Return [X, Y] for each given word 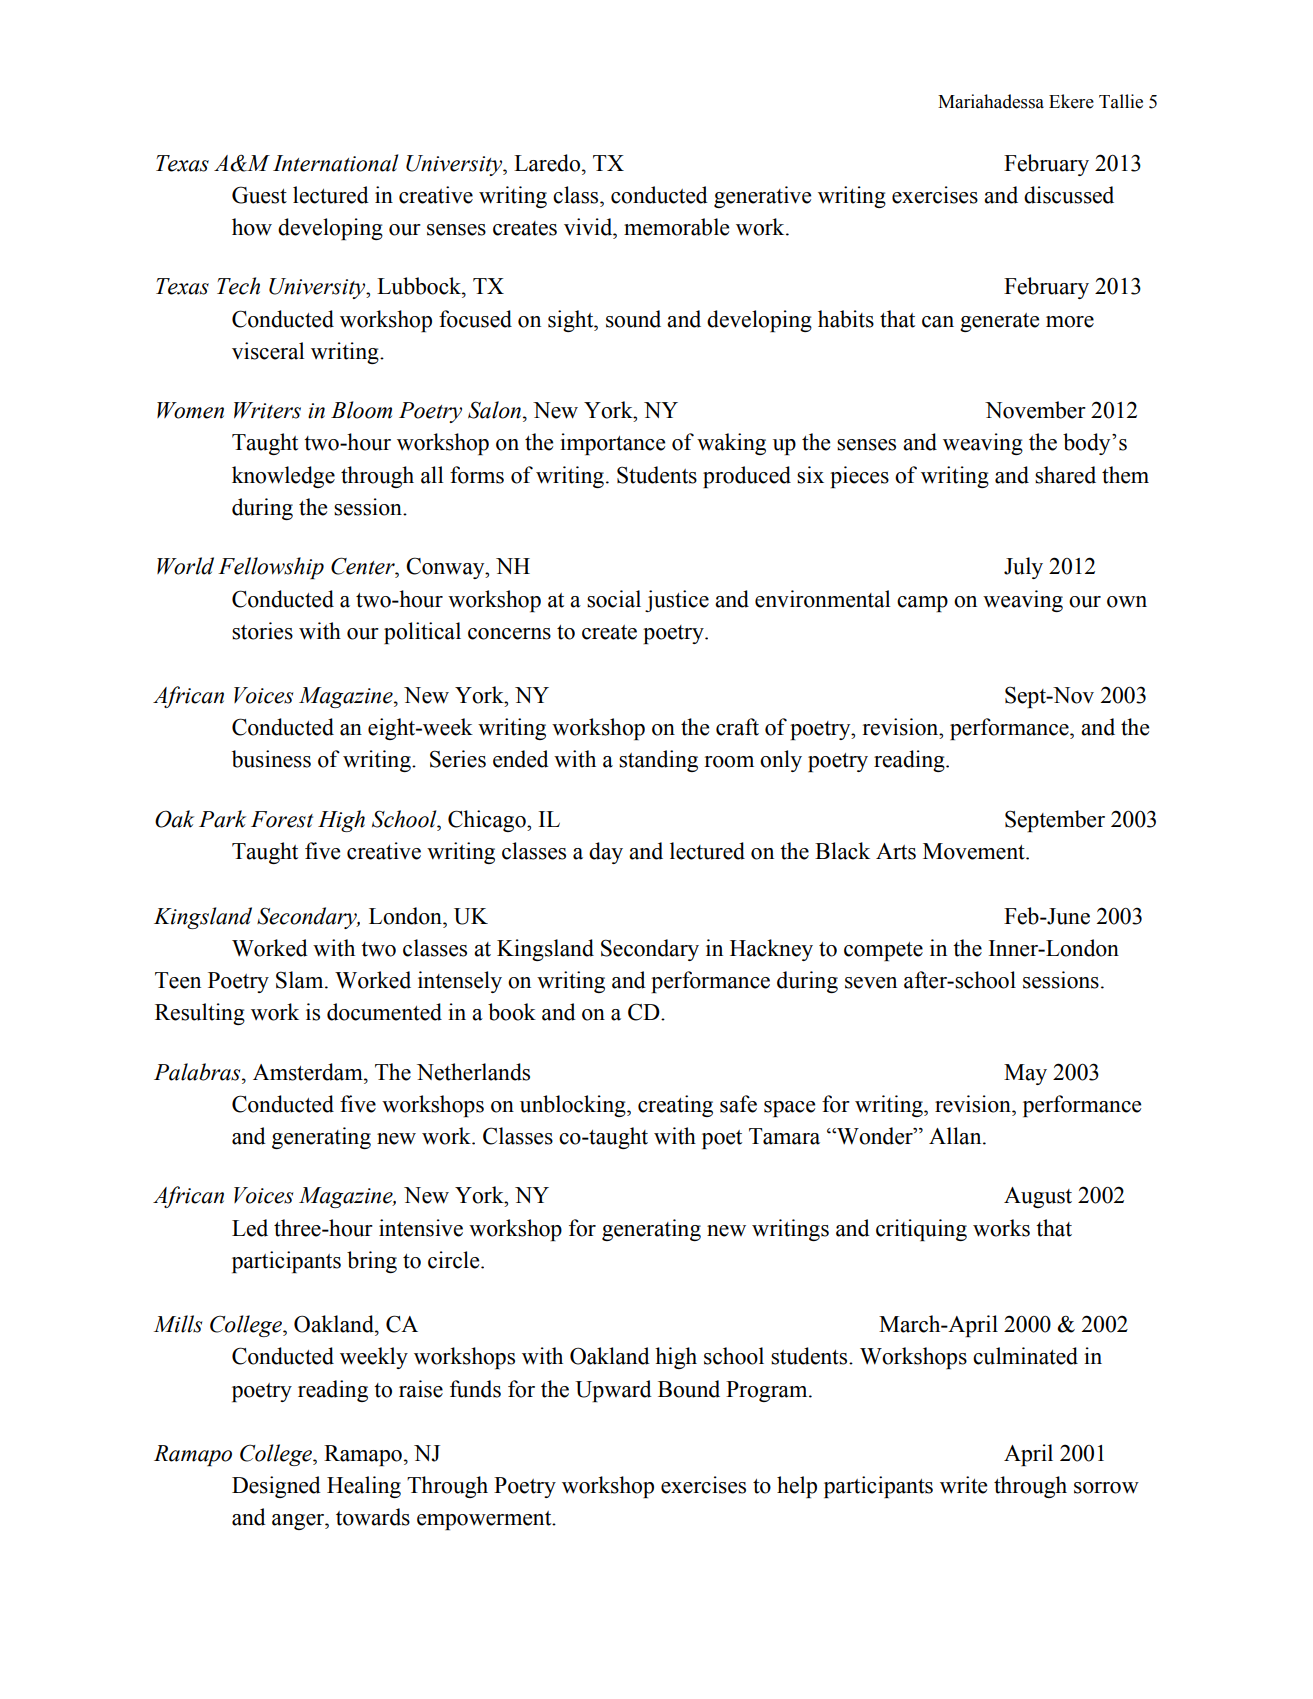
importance [612, 444]
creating [675, 1106]
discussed [1069, 195]
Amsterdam [309, 1072]
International [335, 163]
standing [658, 761]
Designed [276, 1487]
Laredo [547, 163]
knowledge [283, 477]
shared [1065, 475]
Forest [282, 819]
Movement [975, 851]
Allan [956, 1136]
